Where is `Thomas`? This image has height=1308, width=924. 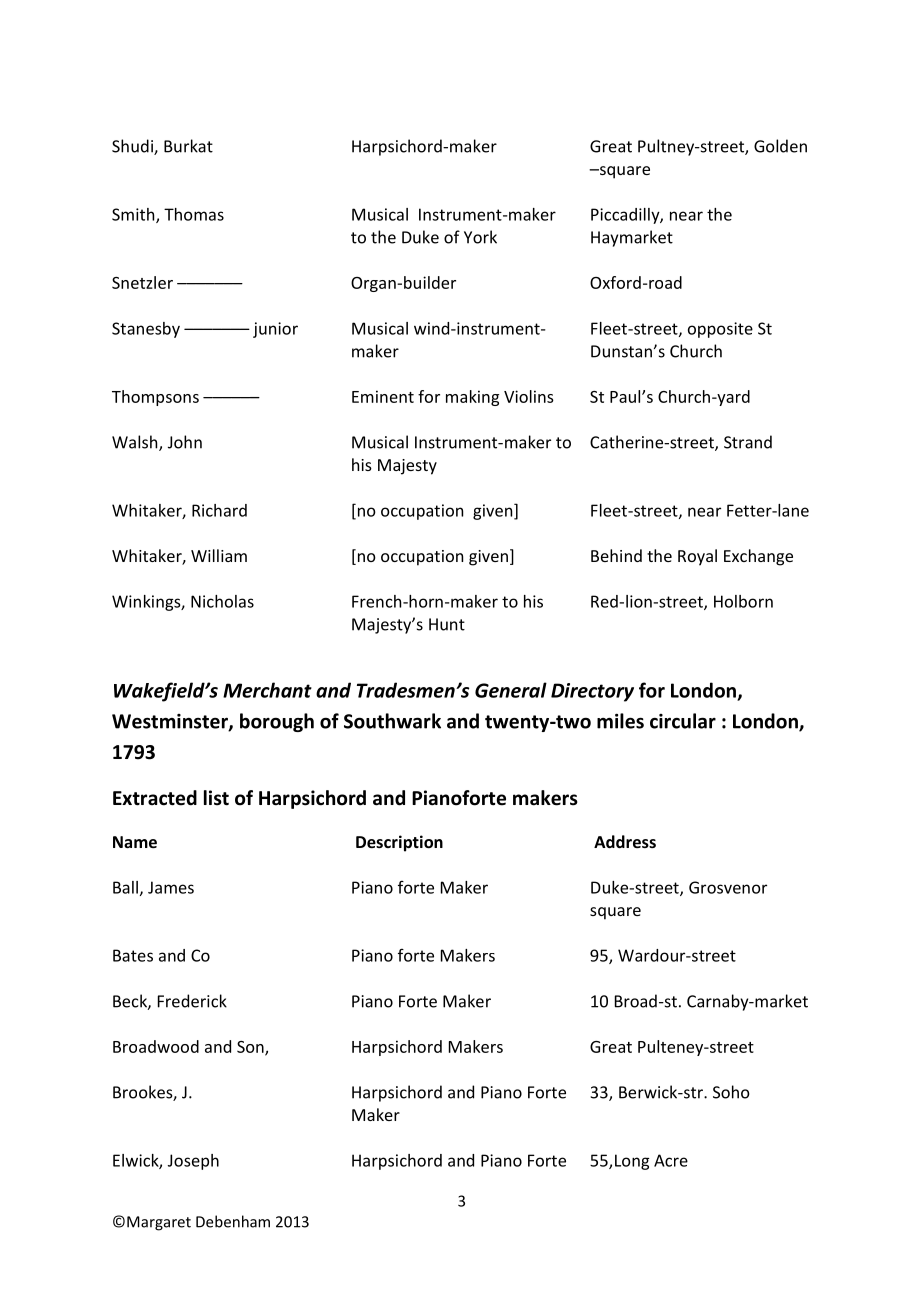 Thomas is located at coordinates (194, 214).
